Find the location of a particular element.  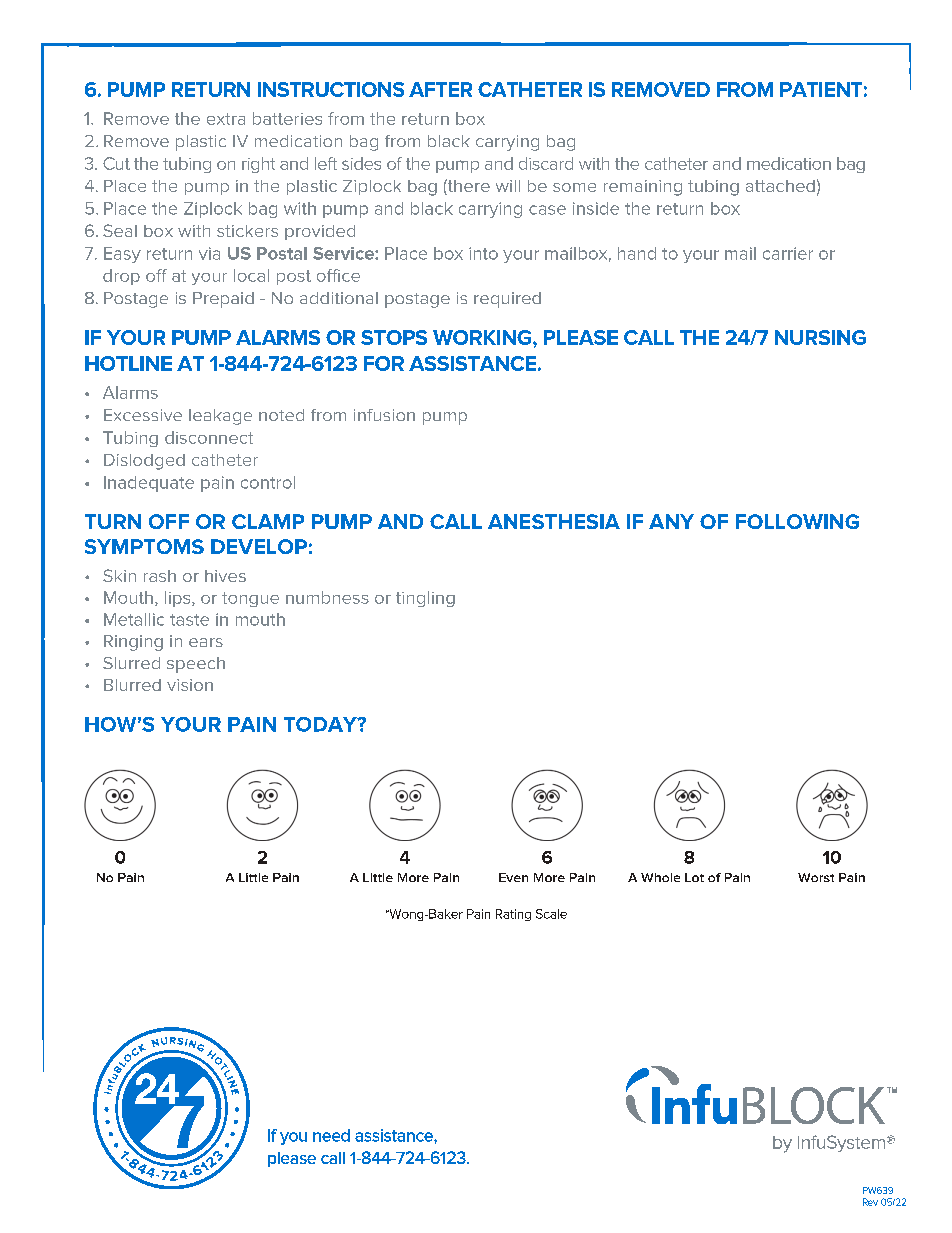

leakage is located at coordinates (220, 417).
